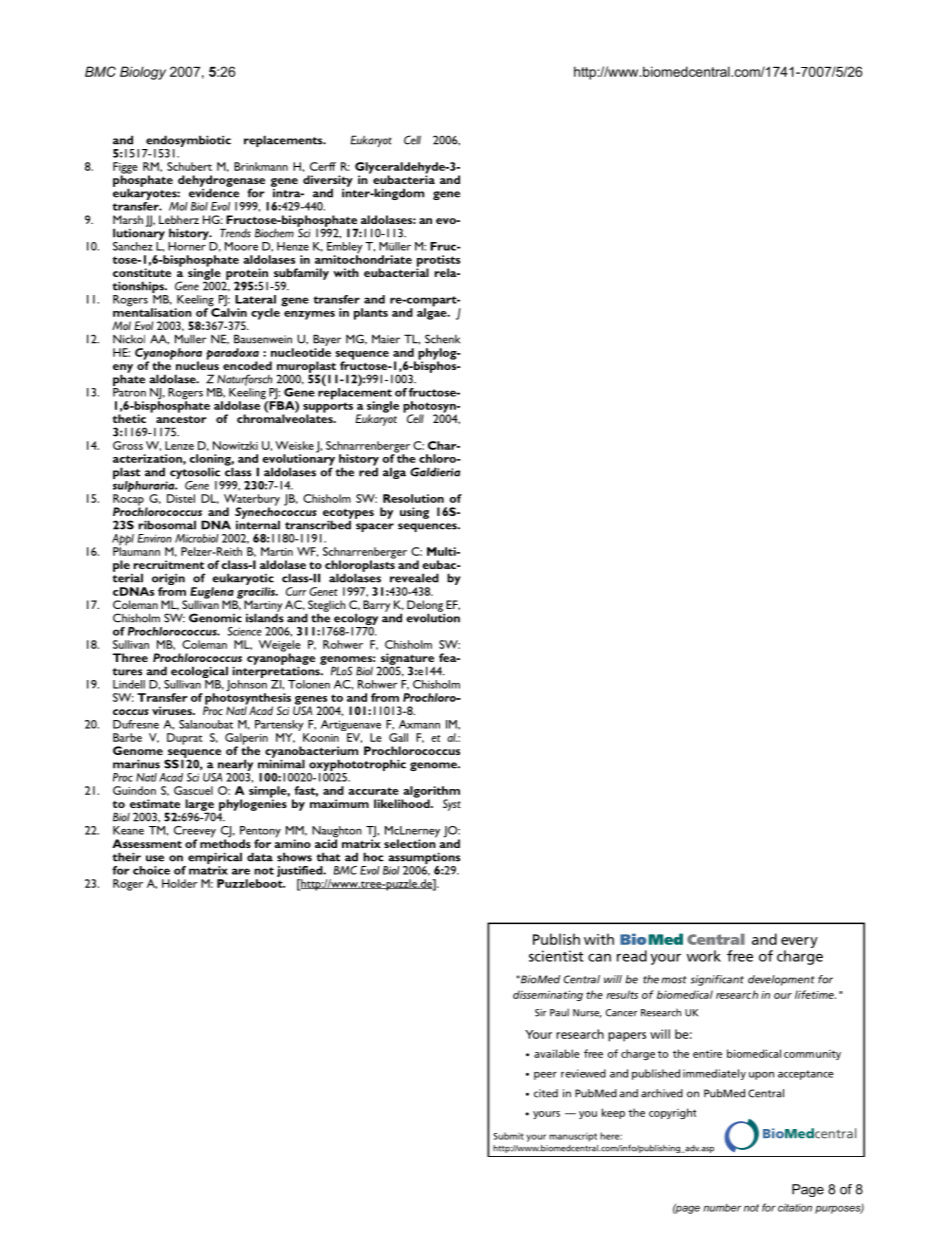  What do you see at coordinates (189, 166) in the image?
I see `Schubert` at bounding box center [189, 166].
